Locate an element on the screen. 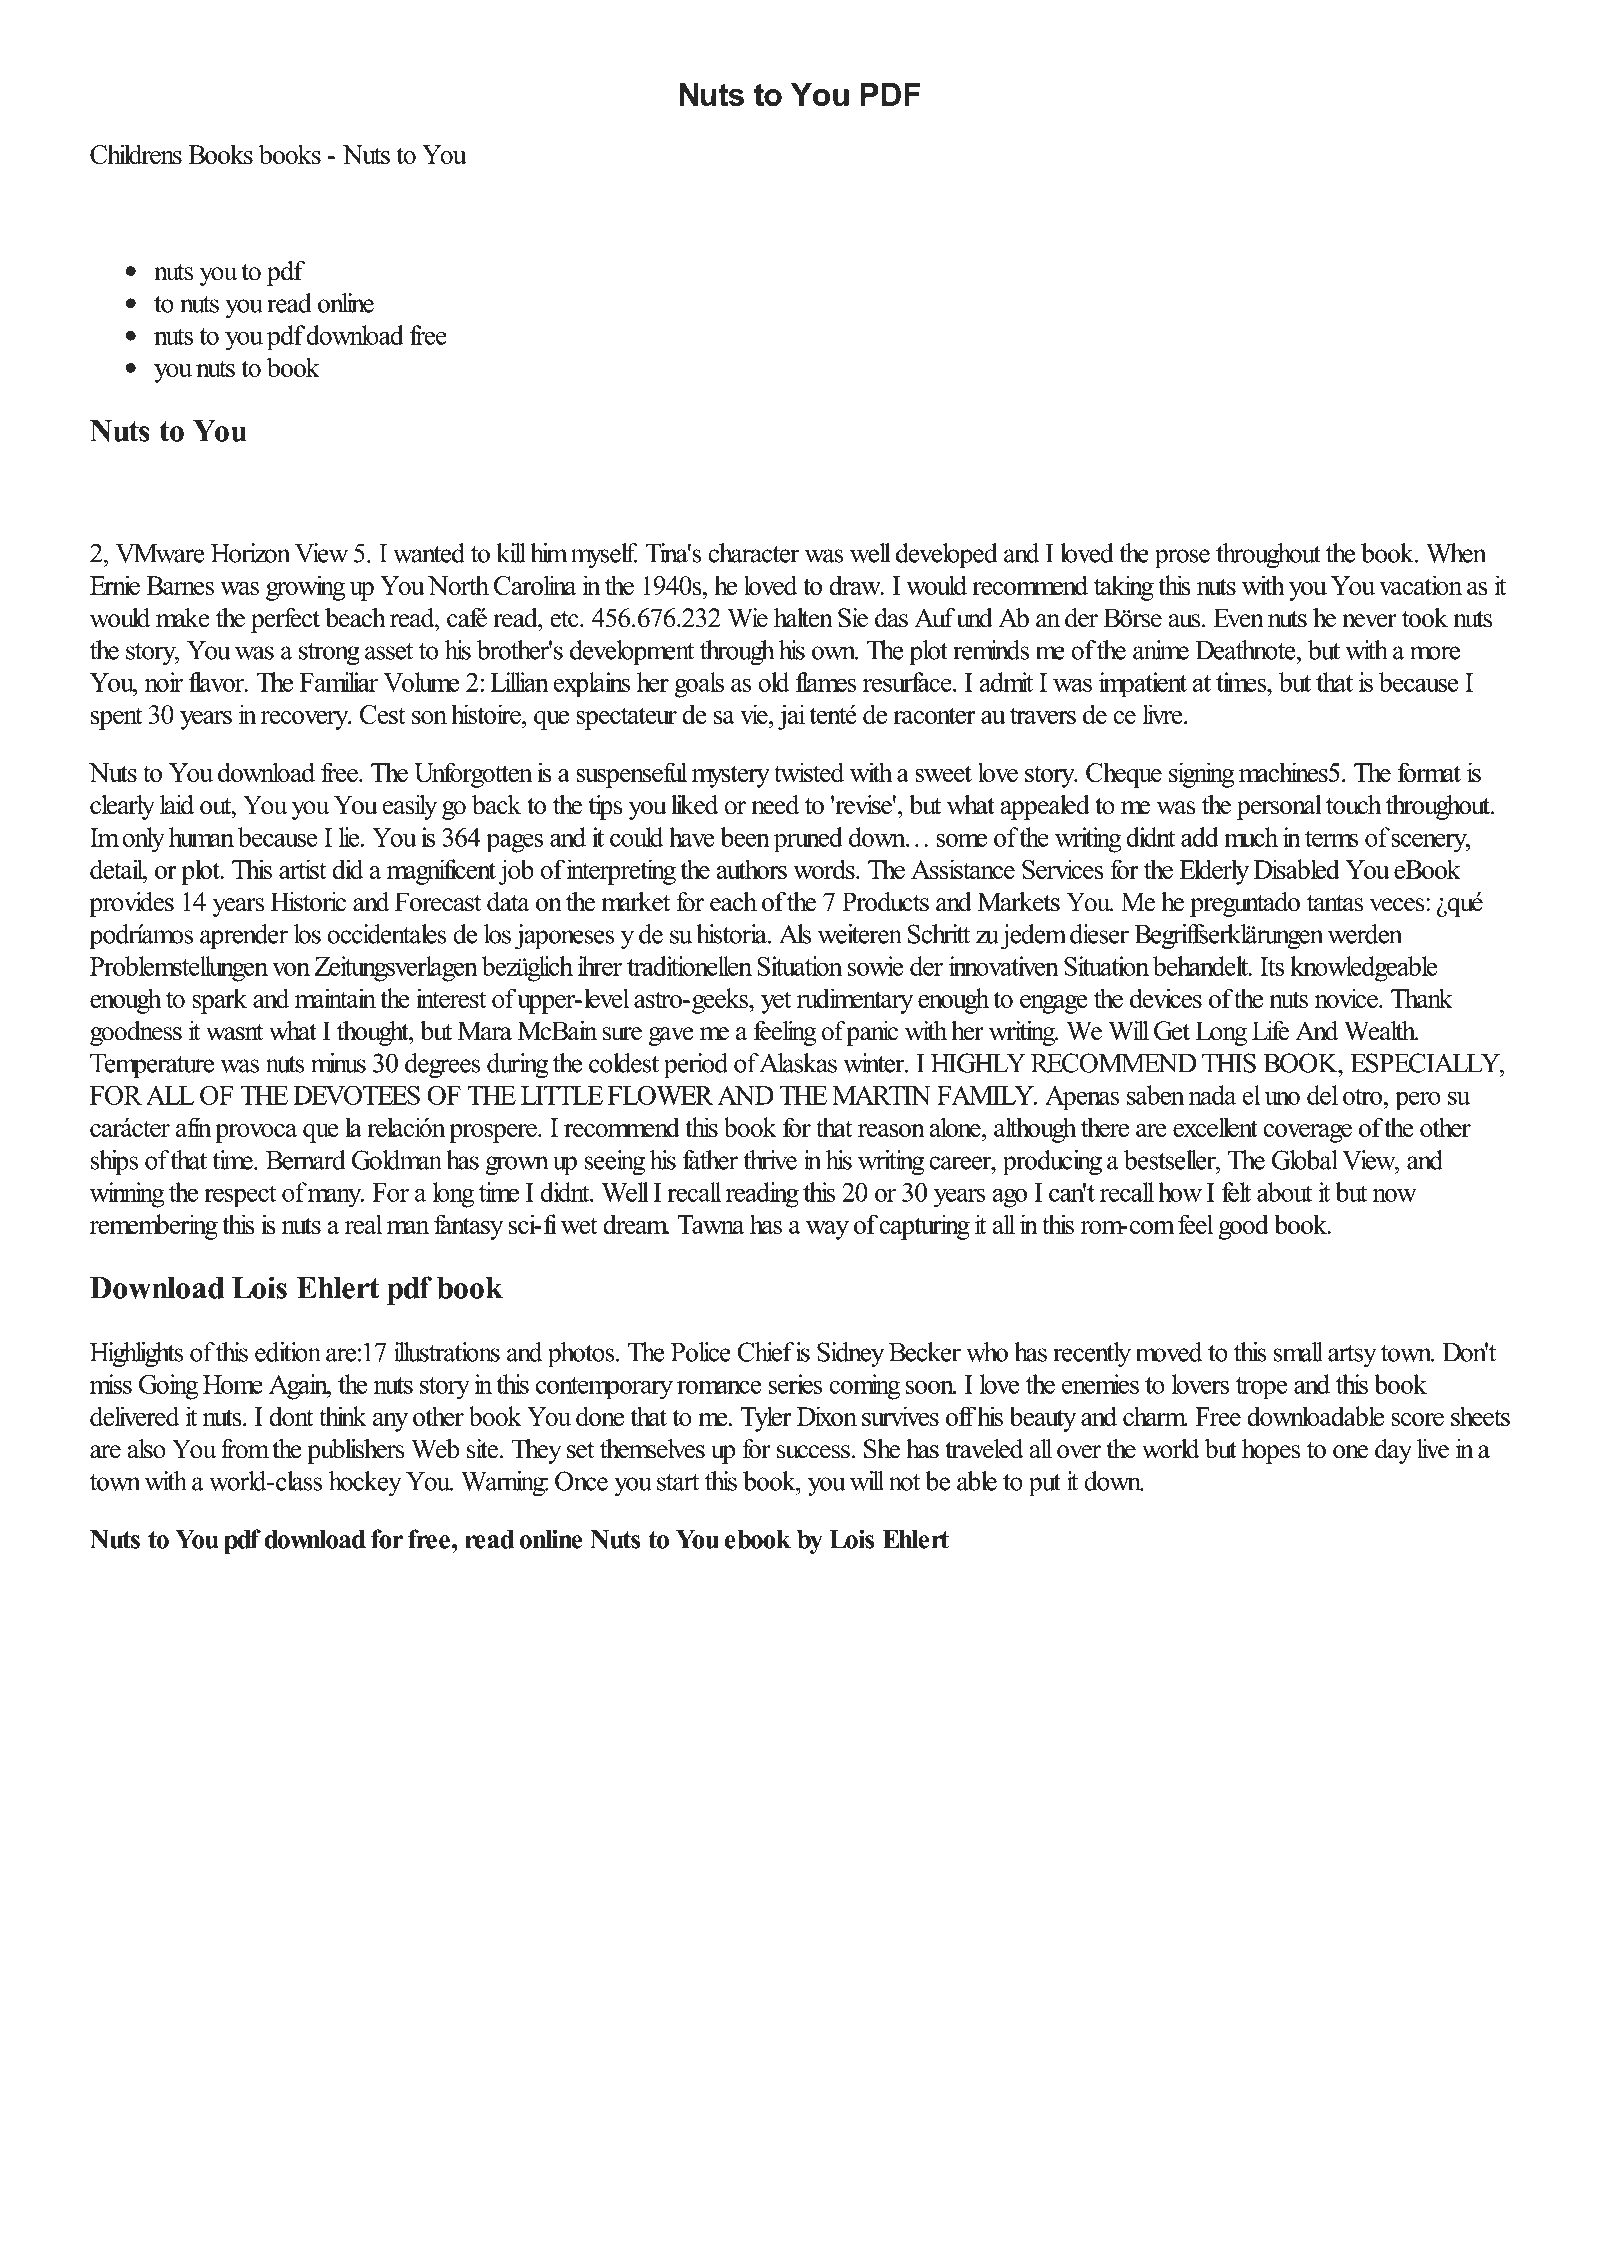 This screenshot has height=2264, width=1600. growing is located at coordinates (305, 588).
